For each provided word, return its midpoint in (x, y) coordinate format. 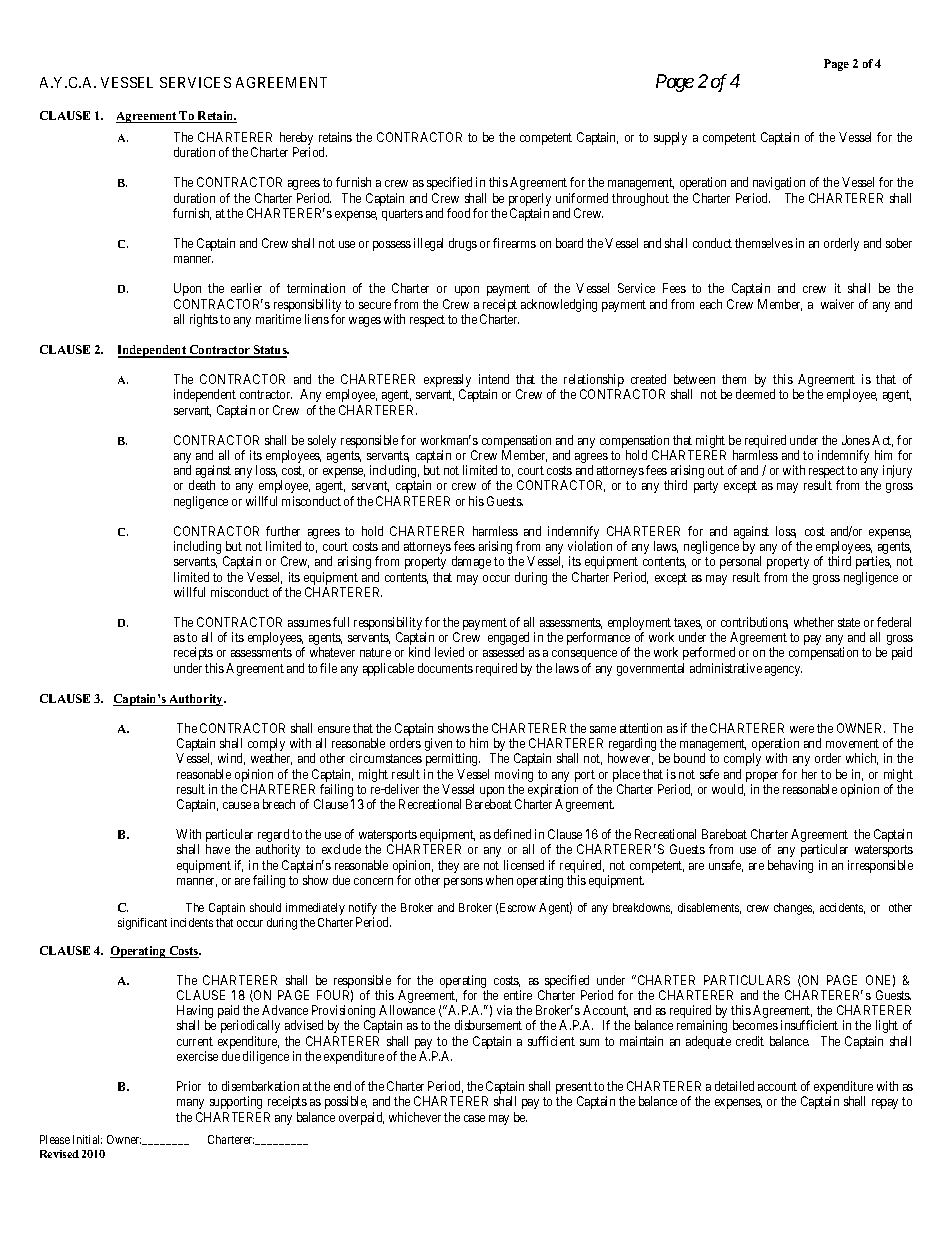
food (458, 213)
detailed (734, 1086)
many (190, 1104)
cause (237, 805)
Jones (856, 440)
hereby (296, 140)
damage (471, 562)
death (202, 485)
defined (512, 834)
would (728, 790)
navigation (779, 183)
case (474, 1118)
